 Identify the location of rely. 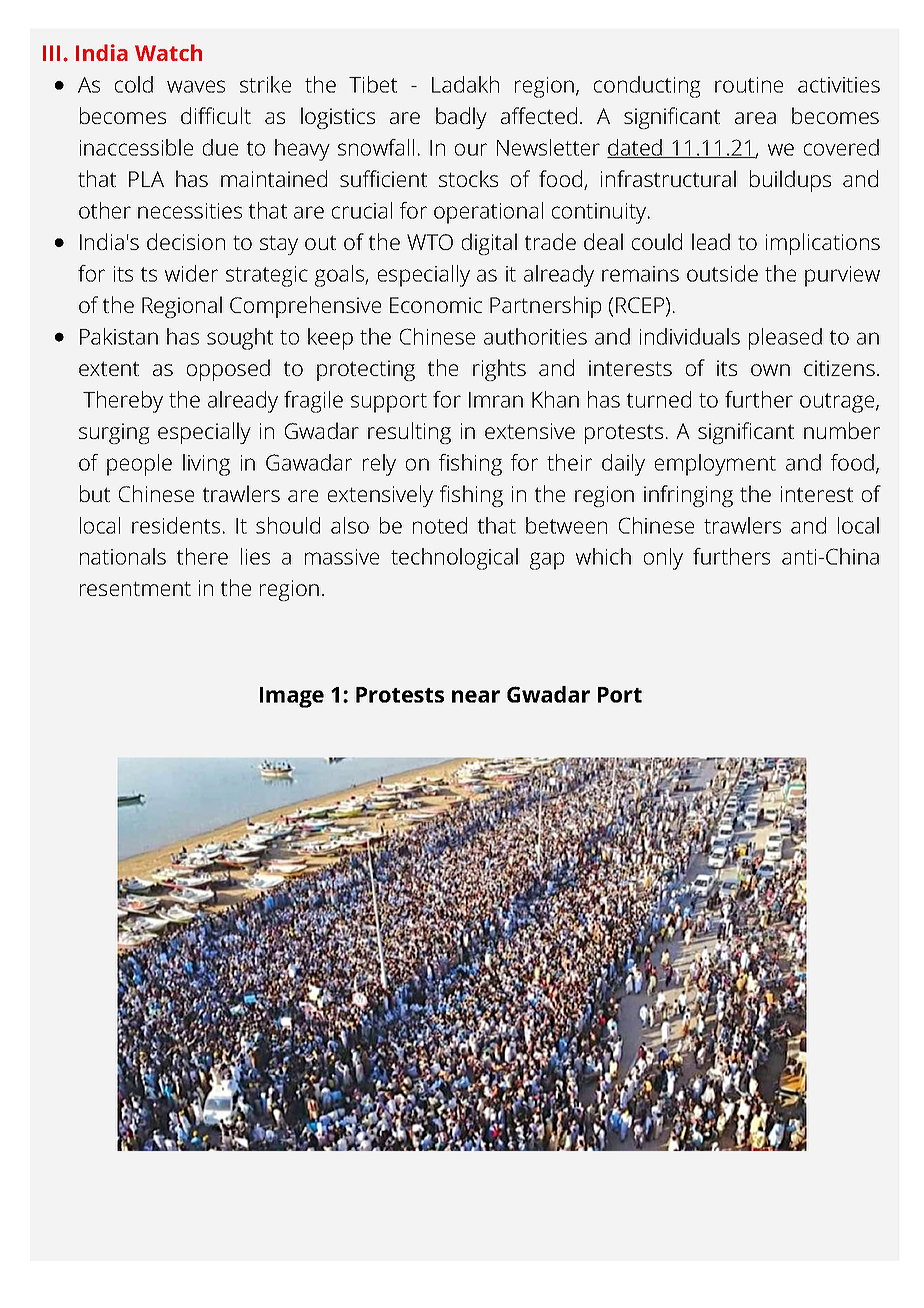
(379, 465).
